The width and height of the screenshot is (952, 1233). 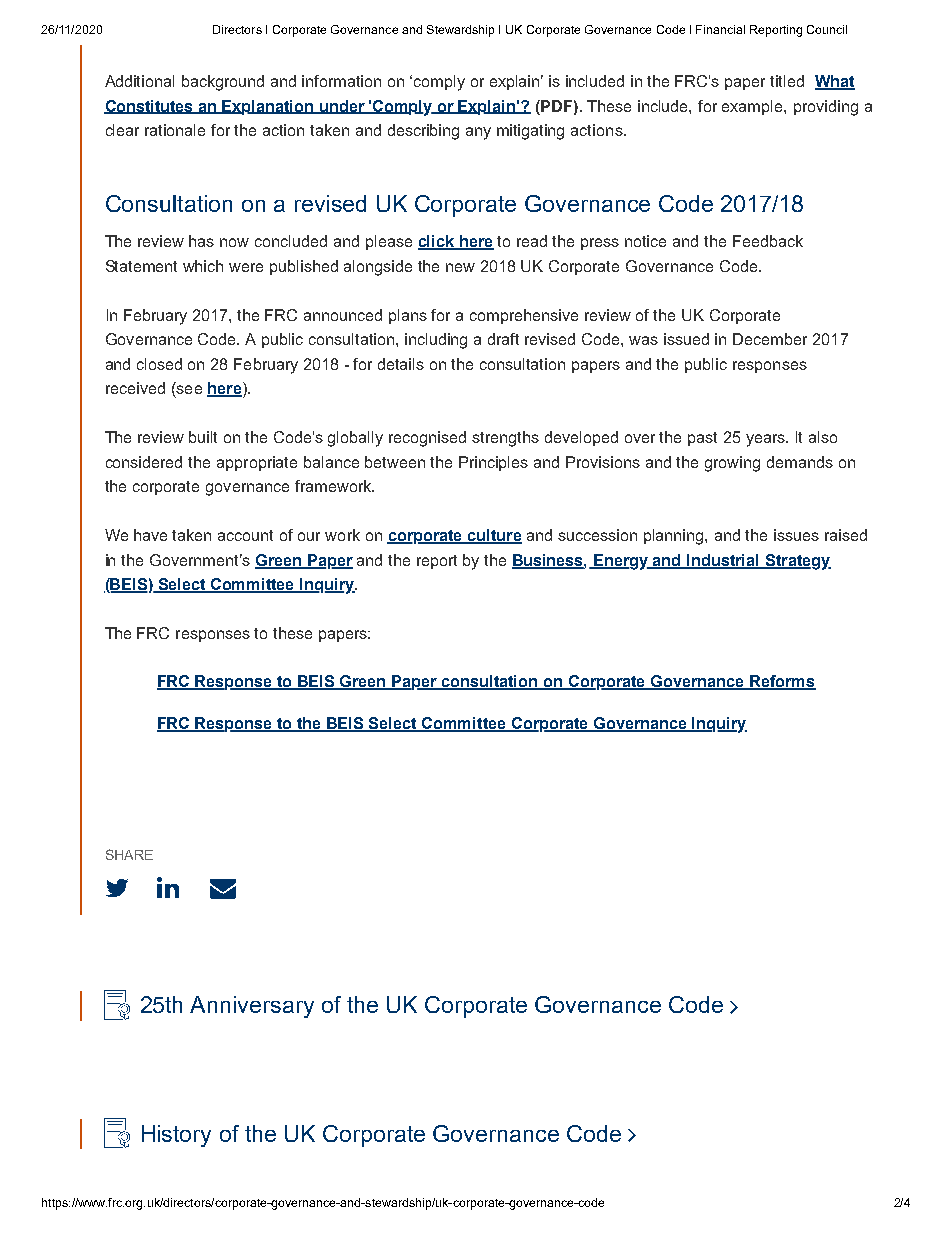 What do you see at coordinates (176, 1136) in the screenshot?
I see `History` at bounding box center [176, 1136].
